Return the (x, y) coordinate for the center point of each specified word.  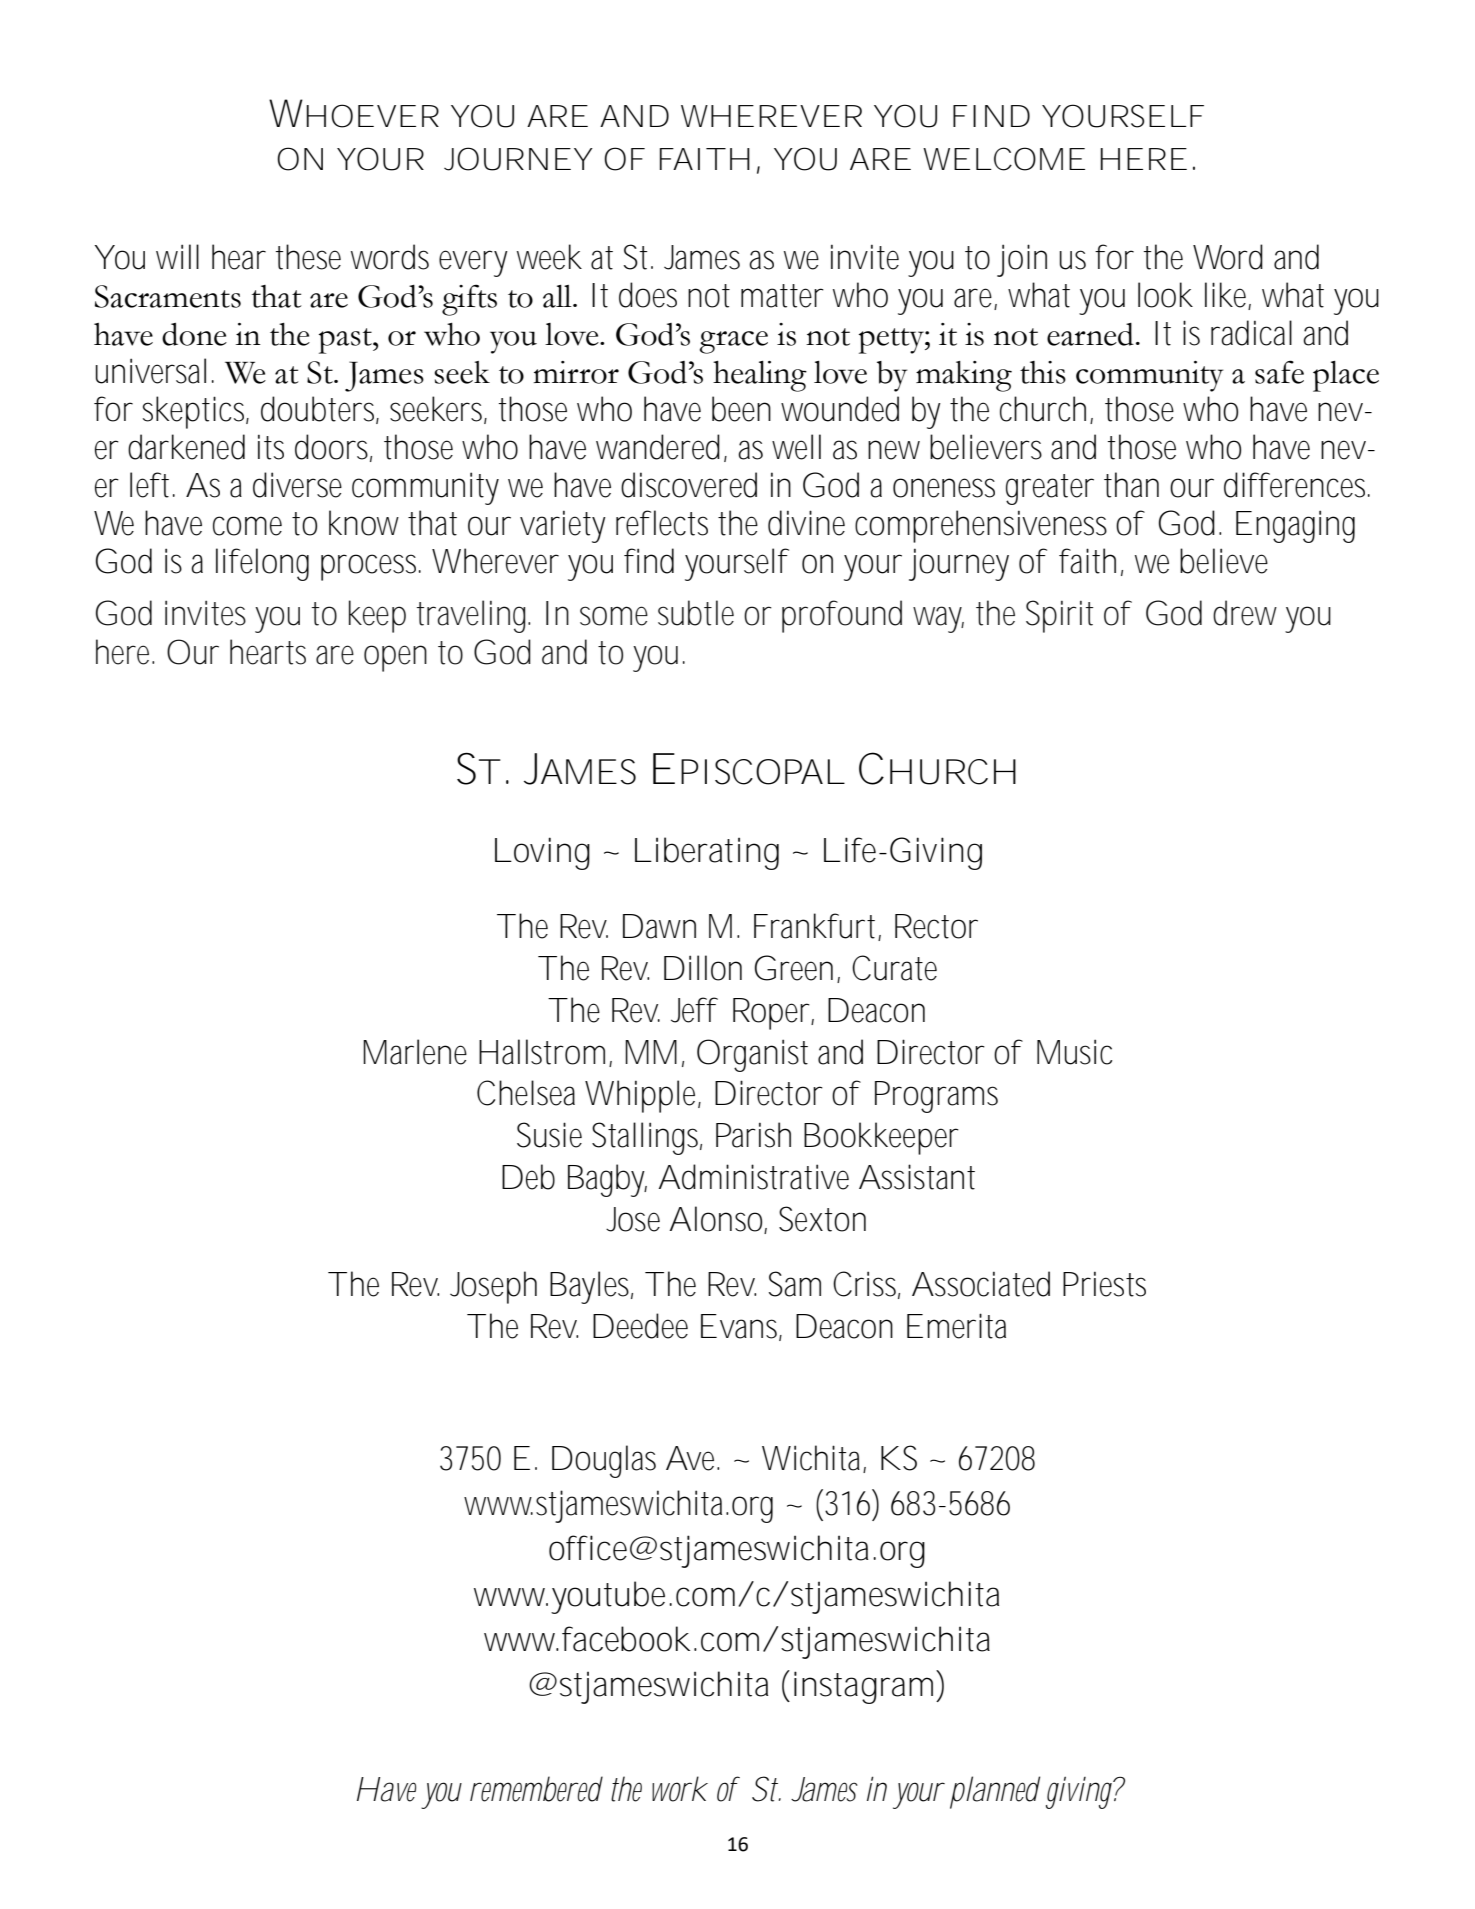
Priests (1104, 1284)
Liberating (707, 853)
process (371, 567)
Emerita (956, 1326)
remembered (536, 1789)
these (308, 257)
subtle (696, 613)
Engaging (1295, 526)
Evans (741, 1327)
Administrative (754, 1177)
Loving (542, 853)
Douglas (604, 1461)
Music (1074, 1052)
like (1228, 296)
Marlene (415, 1052)
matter (782, 296)
